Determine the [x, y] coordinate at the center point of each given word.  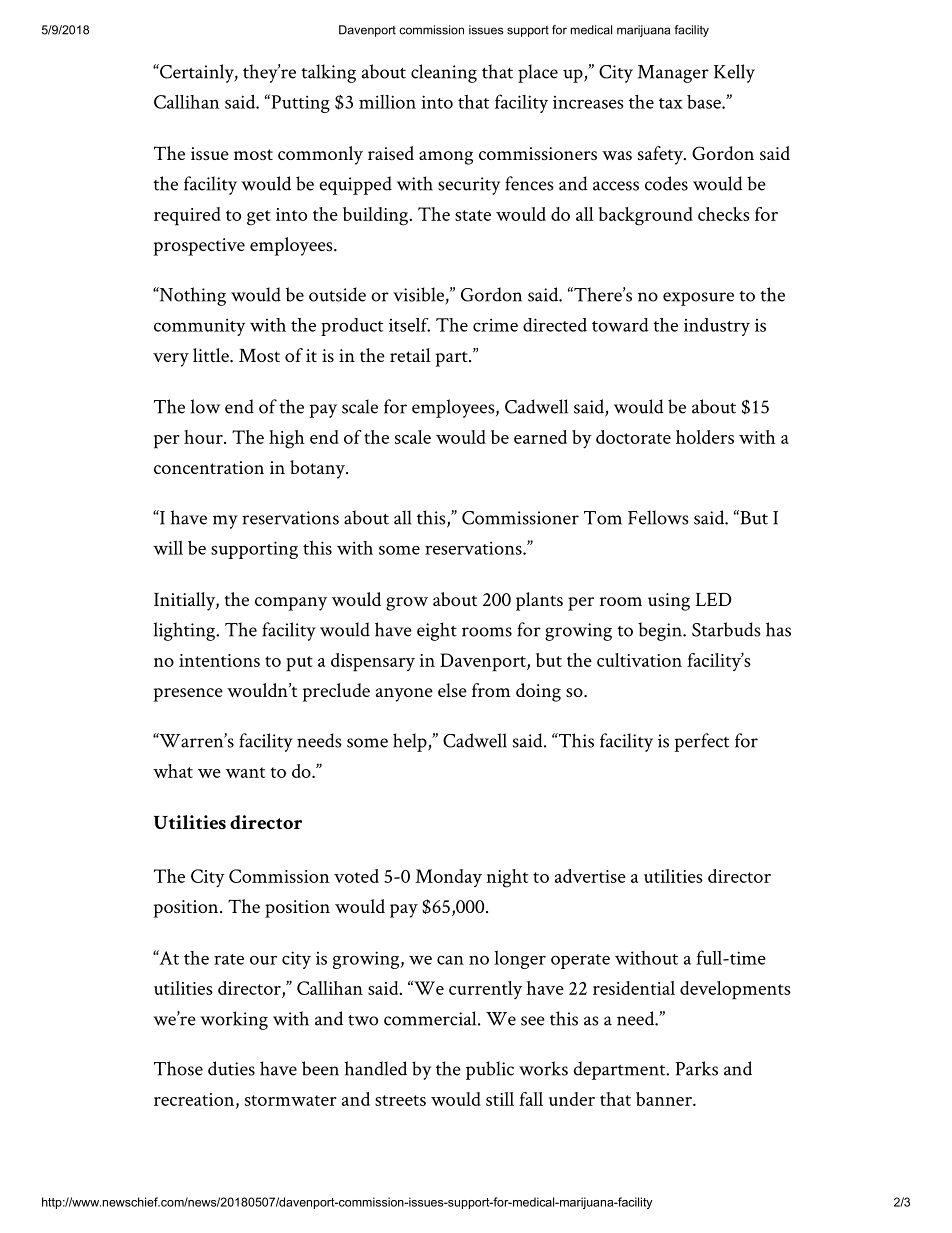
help [411, 742]
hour [204, 437]
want [245, 772]
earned [540, 437]
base [704, 102]
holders [705, 437]
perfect [701, 742]
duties [231, 1068]
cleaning [444, 73]
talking [328, 73]
